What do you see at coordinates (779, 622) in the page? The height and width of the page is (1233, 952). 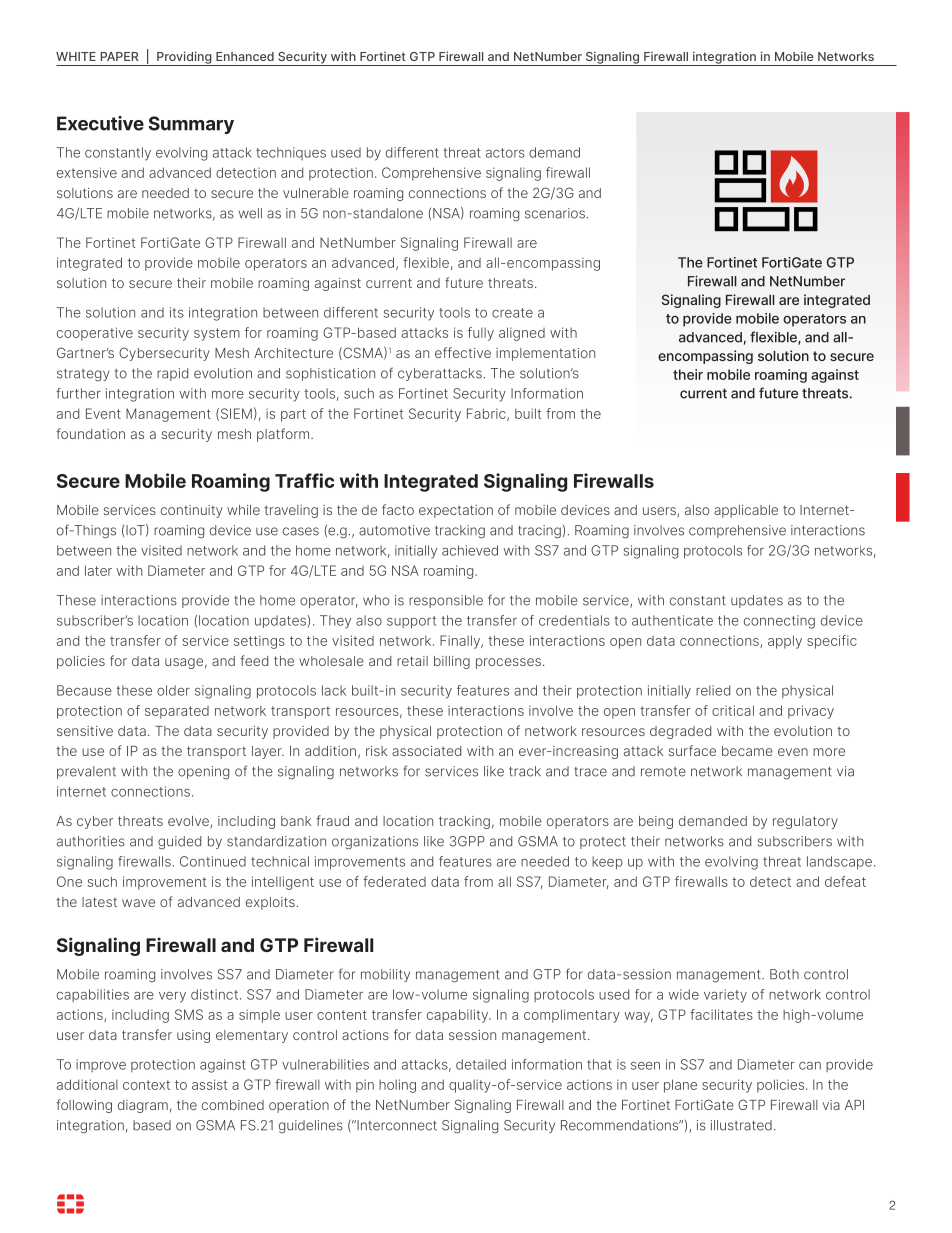 I see `connecting` at bounding box center [779, 622].
